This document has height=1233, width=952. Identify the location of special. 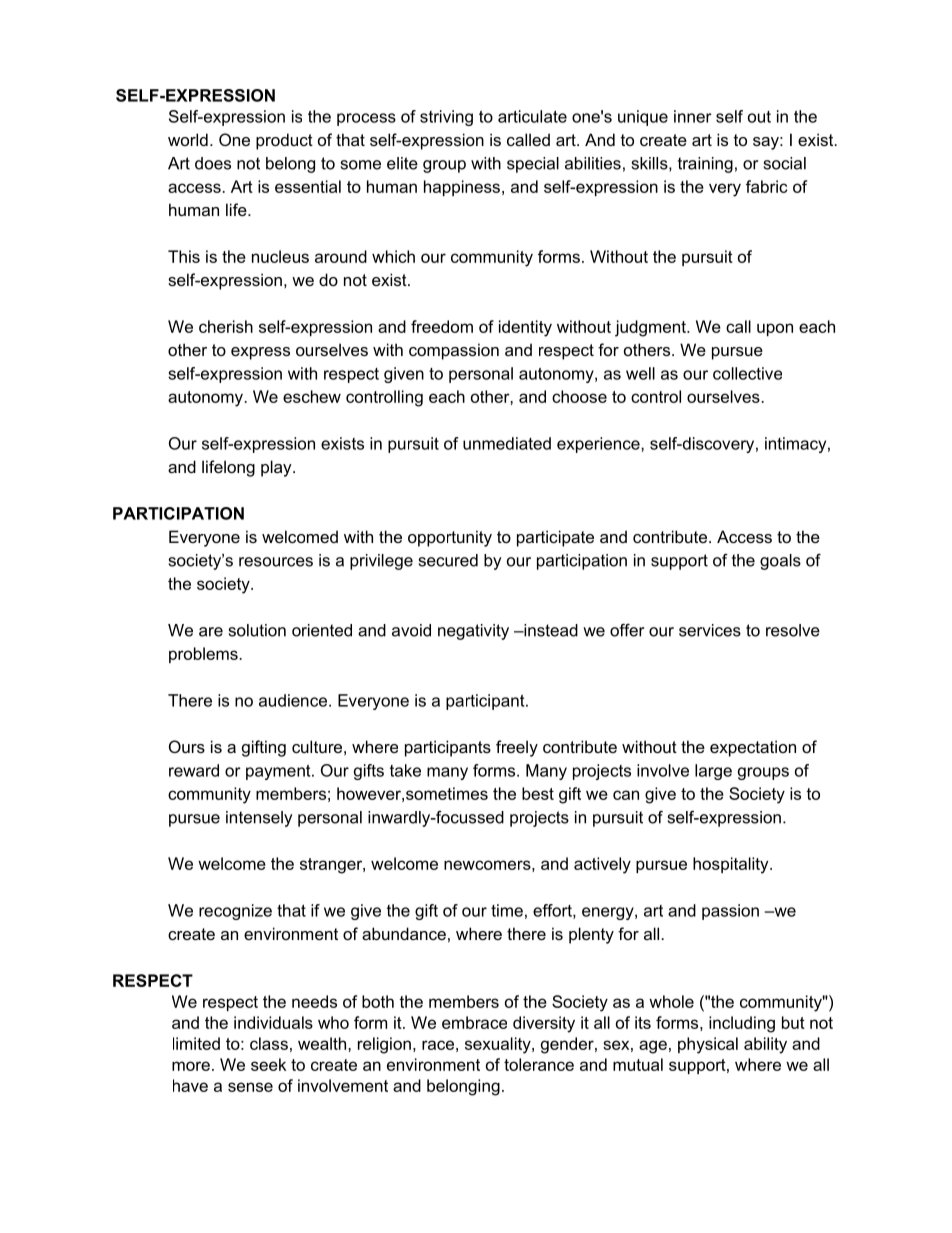
(533, 165).
